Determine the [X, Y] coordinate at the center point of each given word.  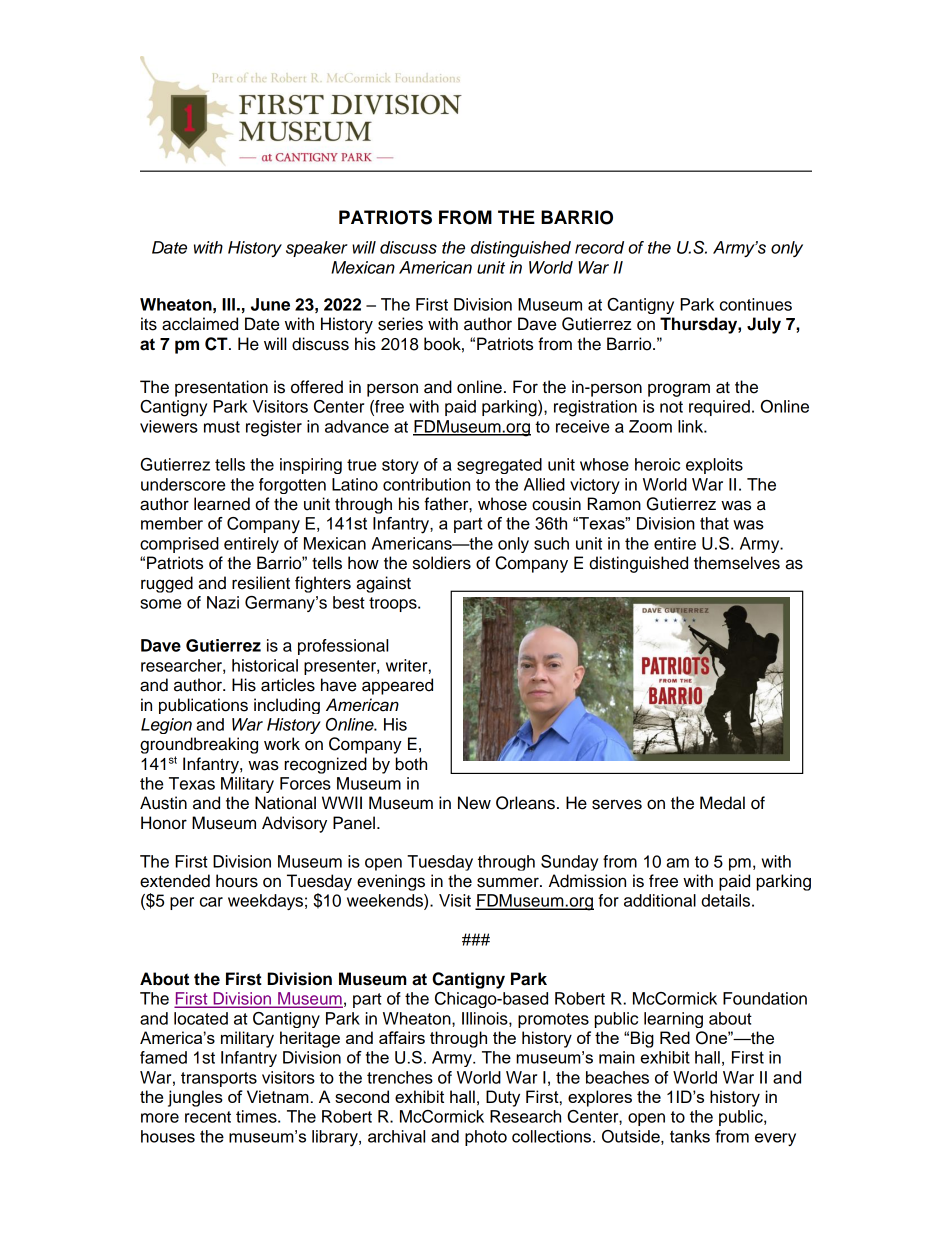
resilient [261, 583]
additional [660, 900]
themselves [737, 563]
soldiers [442, 563]
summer [509, 882]
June [270, 304]
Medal [722, 803]
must [222, 427]
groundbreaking [199, 745]
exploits [714, 466]
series [400, 324]
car [211, 902]
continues [756, 304]
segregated [499, 466]
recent [208, 1117]
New [474, 803]
